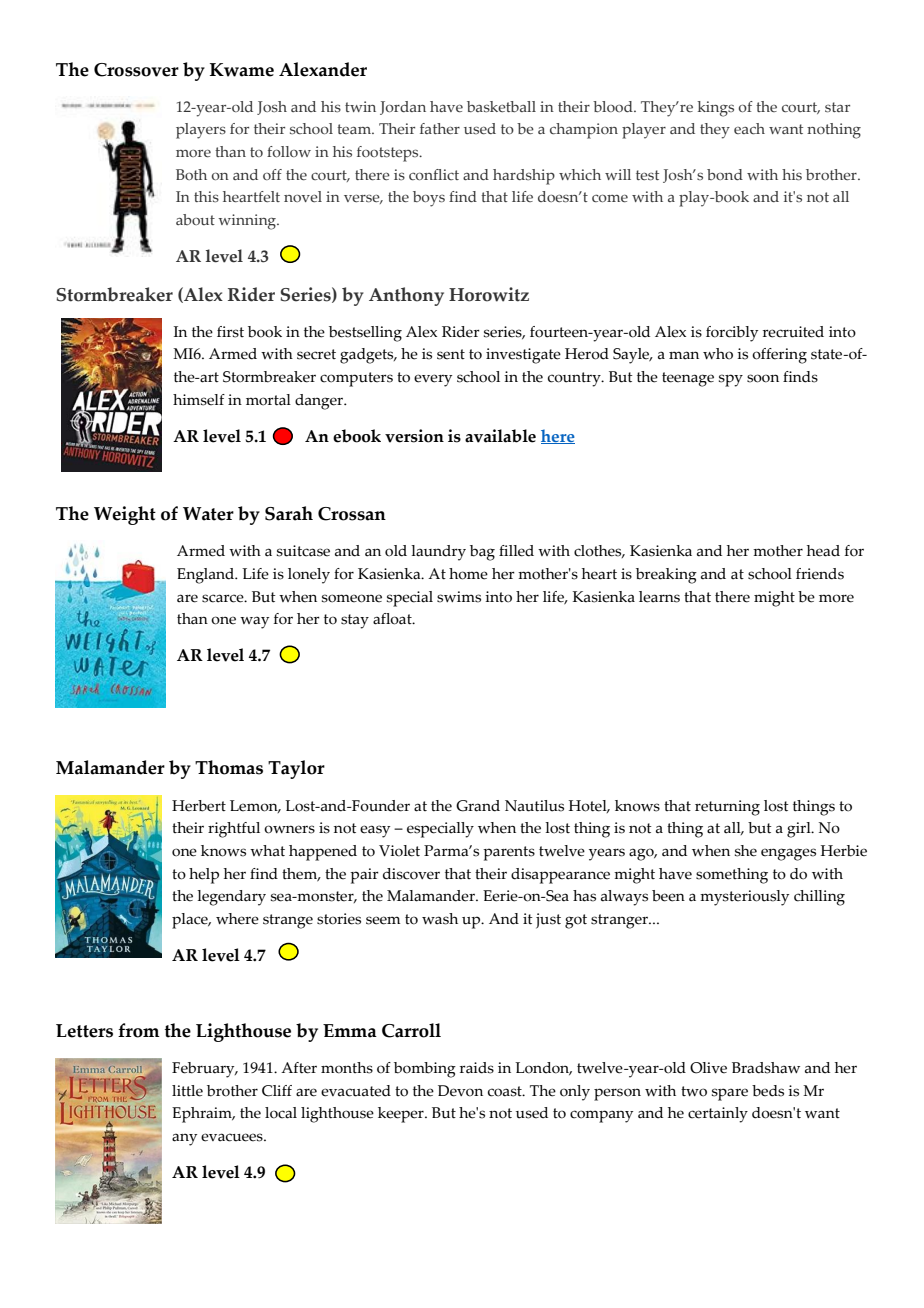 This image has width=924, height=1308. Describe the element at coordinates (732, 334) in the image. I see `forcibly` at that location.
